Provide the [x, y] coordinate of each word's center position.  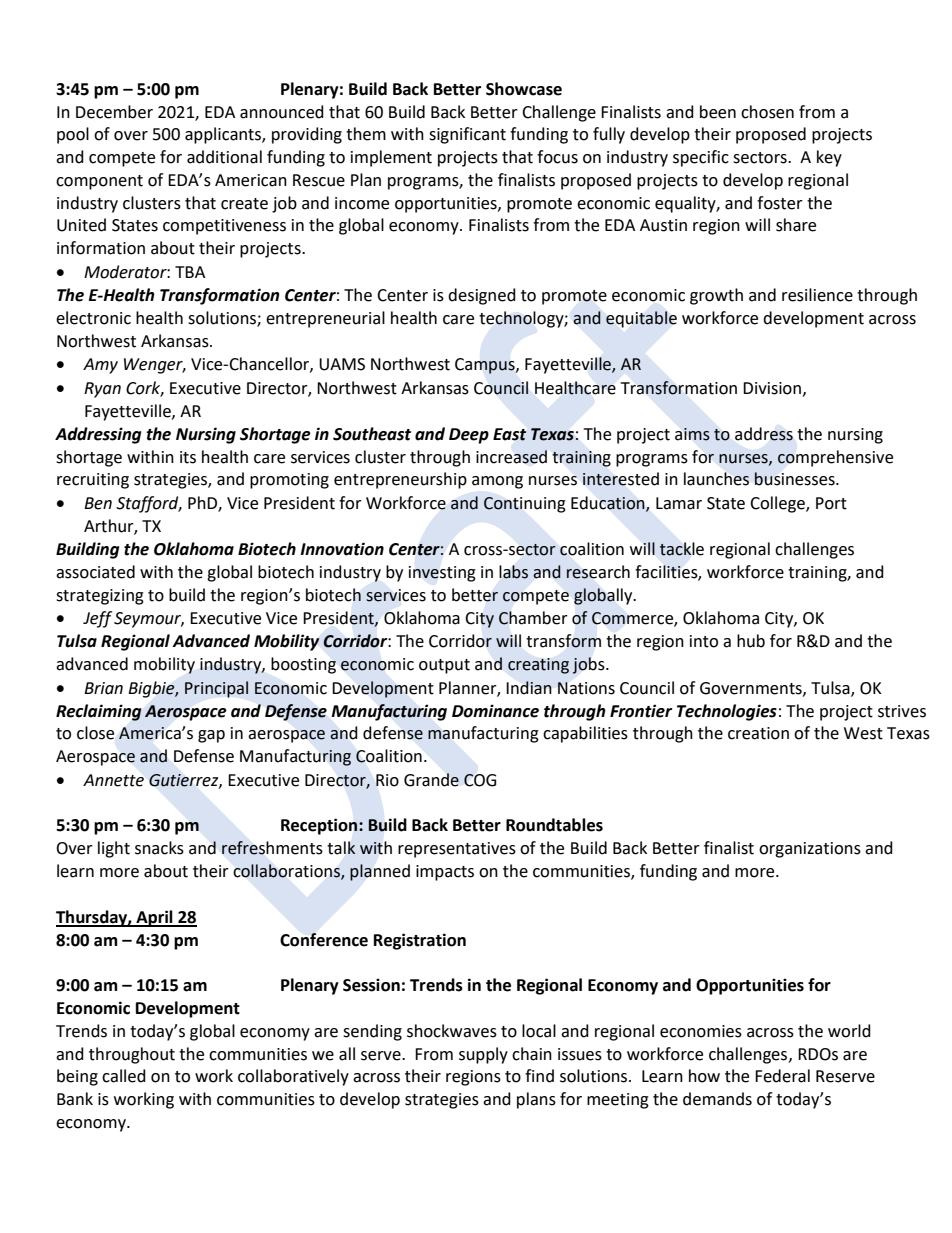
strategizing [100, 597]
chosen [767, 112]
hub [751, 641]
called [124, 1076]
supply [483, 1055]
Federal [782, 1076]
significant [467, 135]
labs [513, 572]
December [114, 112]
